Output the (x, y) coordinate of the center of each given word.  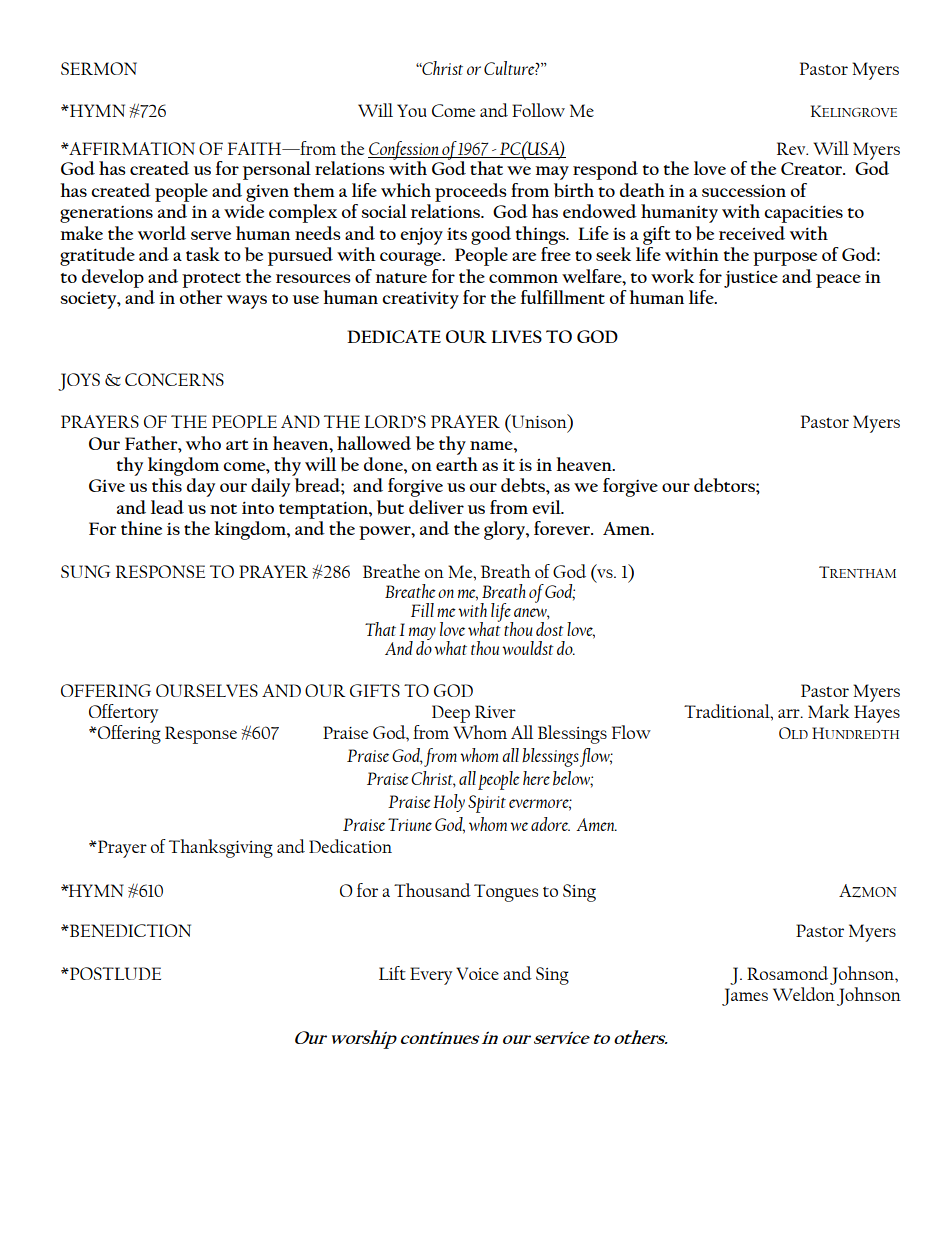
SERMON (99, 68)
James (745, 997)
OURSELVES (207, 690)
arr (790, 713)
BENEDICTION (129, 930)
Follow (538, 110)
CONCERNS (174, 379)
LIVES (516, 336)
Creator (813, 168)
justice (751, 279)
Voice (477, 973)
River (495, 711)
